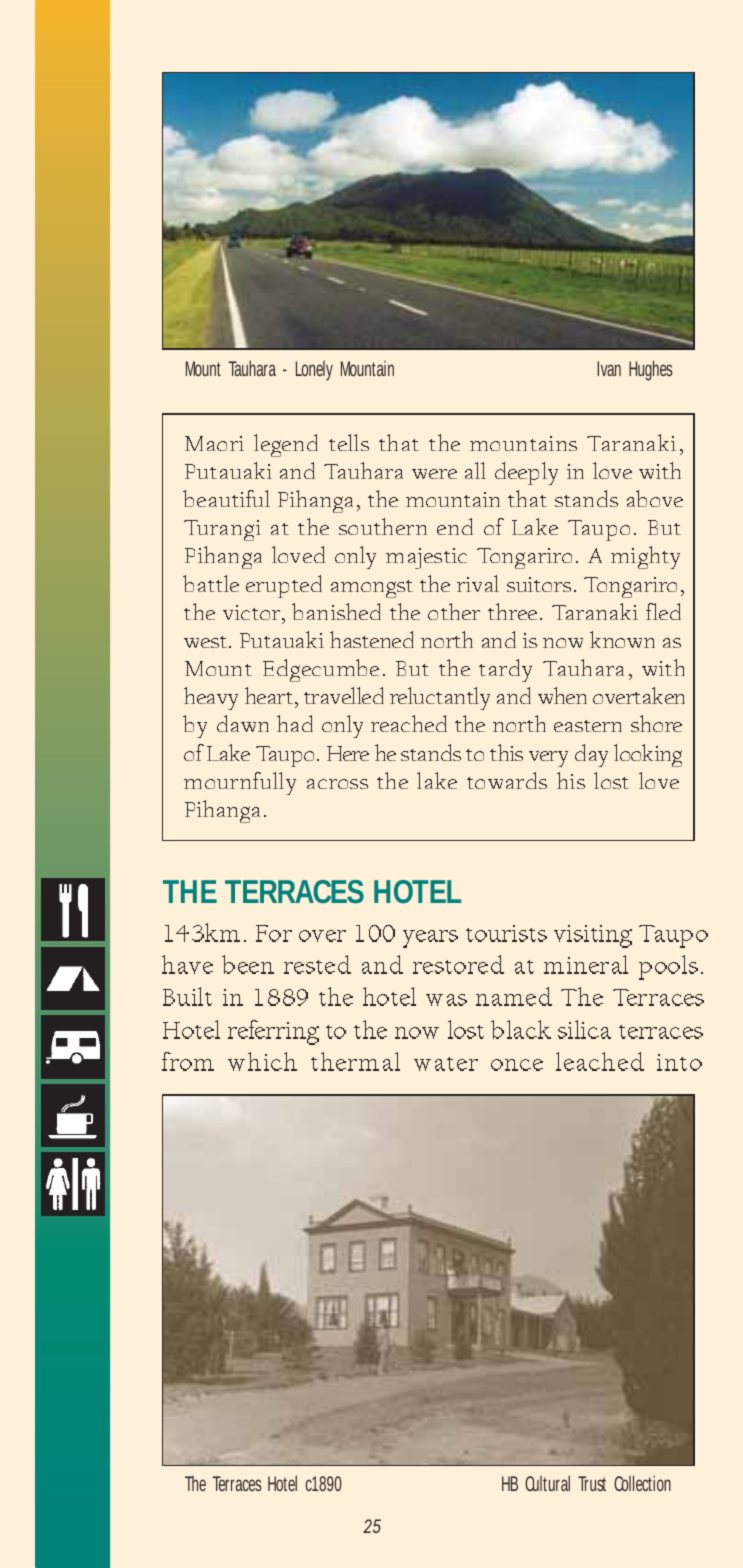  Describe the element at coordinates (434, 474) in the page. I see `were` at that location.
